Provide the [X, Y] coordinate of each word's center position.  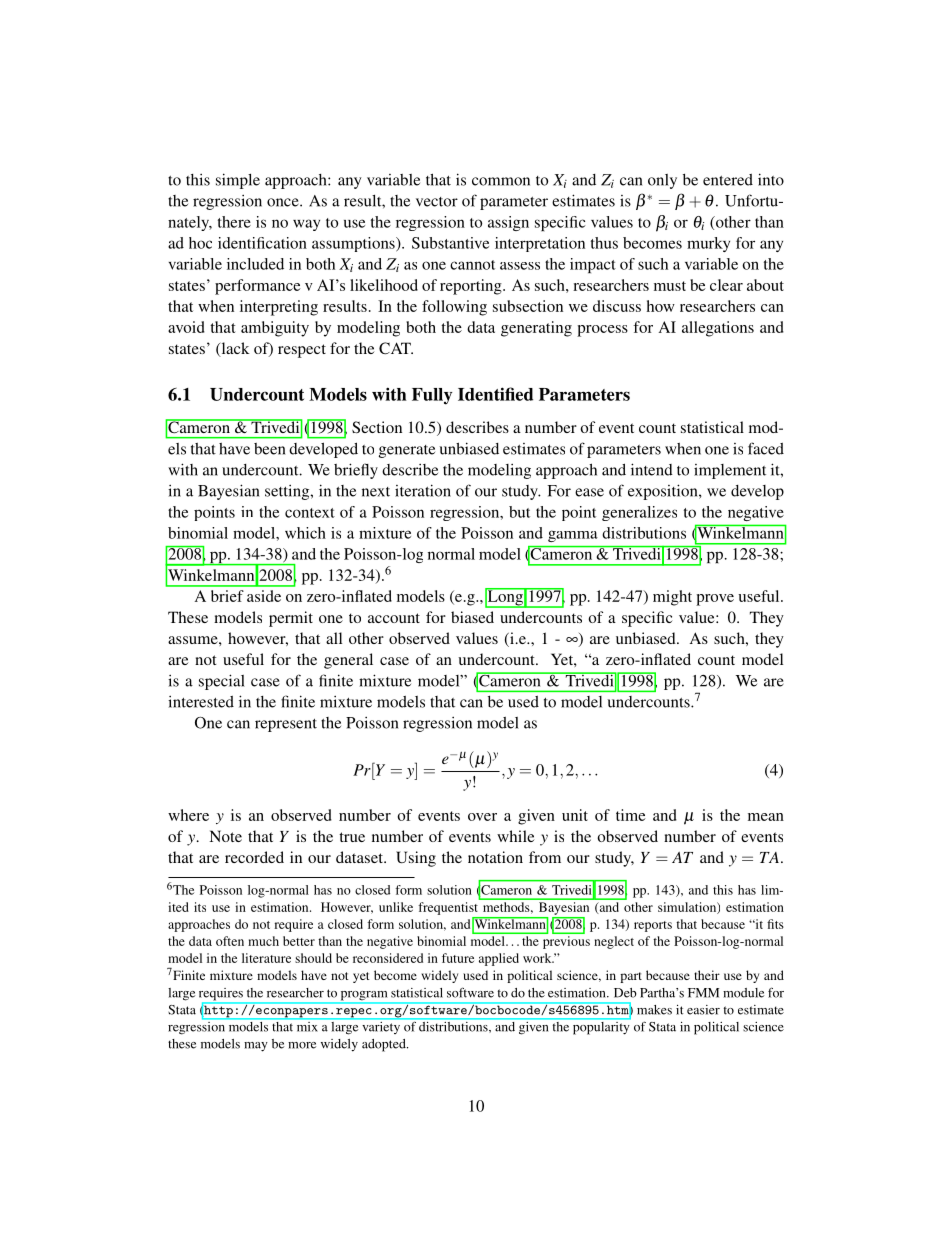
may [256, 1047]
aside [264, 596]
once [284, 202]
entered [728, 180]
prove [715, 600]
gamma [572, 536]
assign [508, 223]
